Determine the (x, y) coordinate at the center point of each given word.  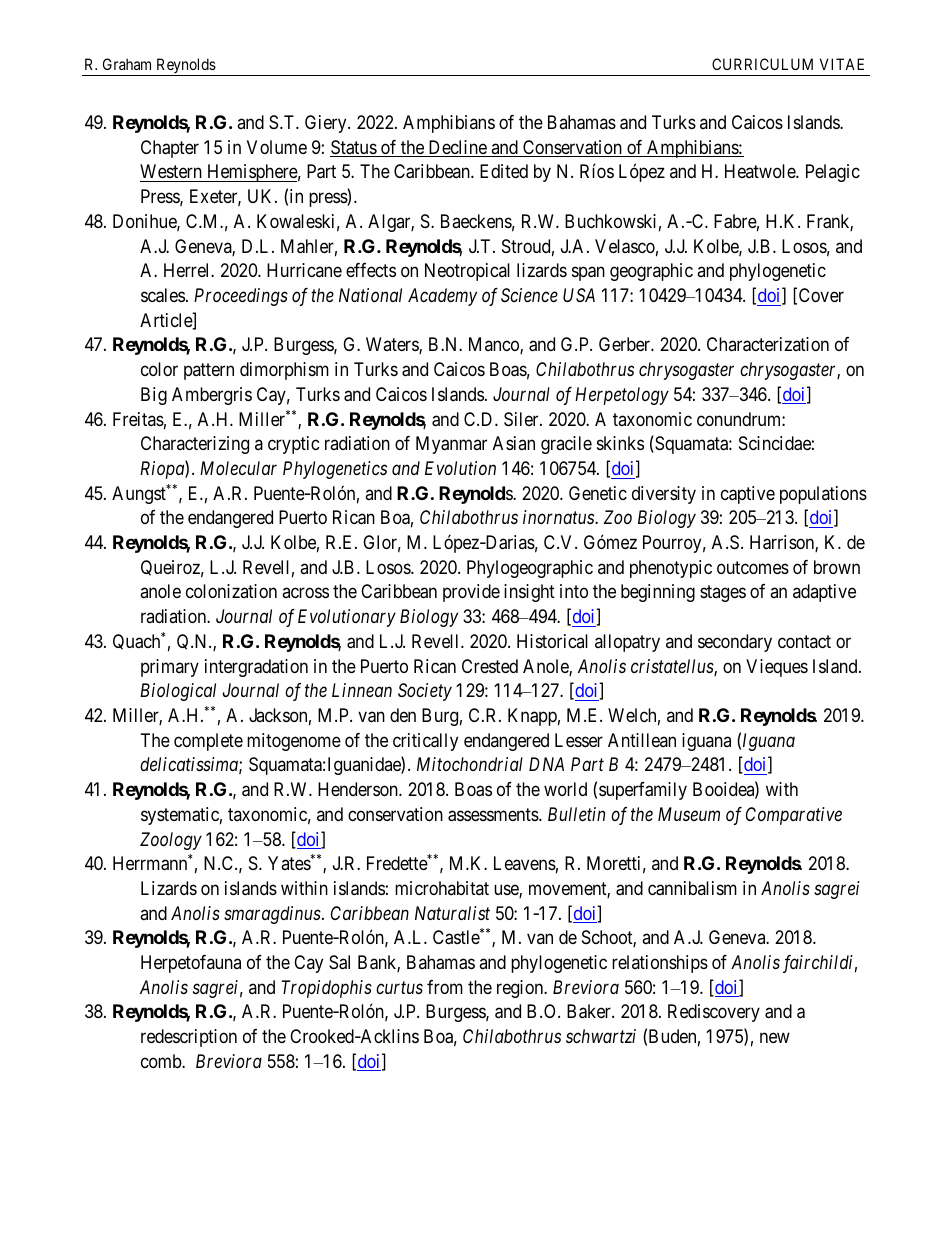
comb (162, 1061)
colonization (231, 591)
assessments (494, 815)
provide (471, 593)
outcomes (753, 567)
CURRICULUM (762, 64)
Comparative (794, 816)
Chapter (170, 149)
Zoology (171, 841)
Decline (457, 148)
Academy (442, 297)
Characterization (768, 344)
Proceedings (241, 297)
